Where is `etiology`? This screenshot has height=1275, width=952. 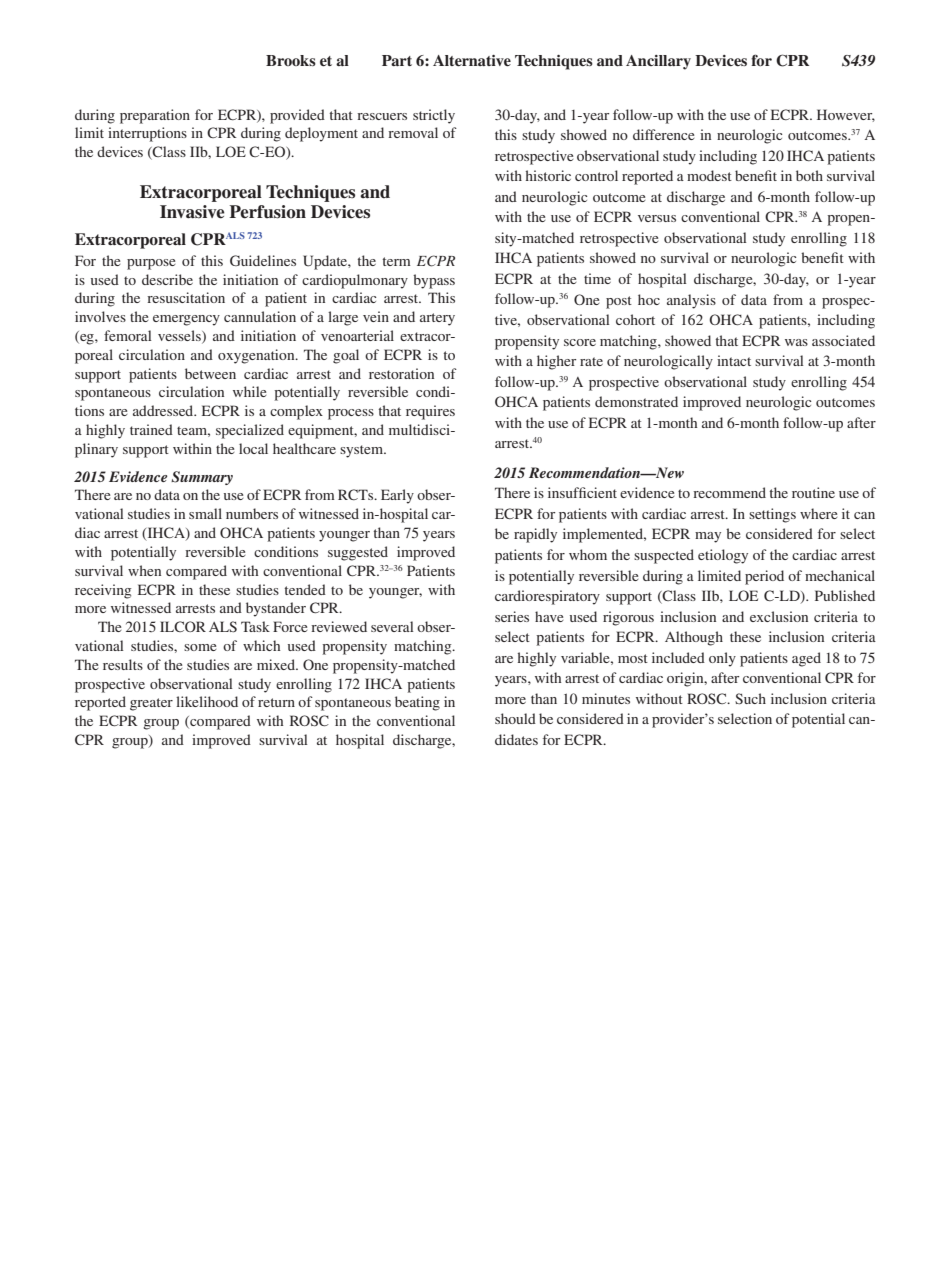 etiology is located at coordinates (723, 556).
